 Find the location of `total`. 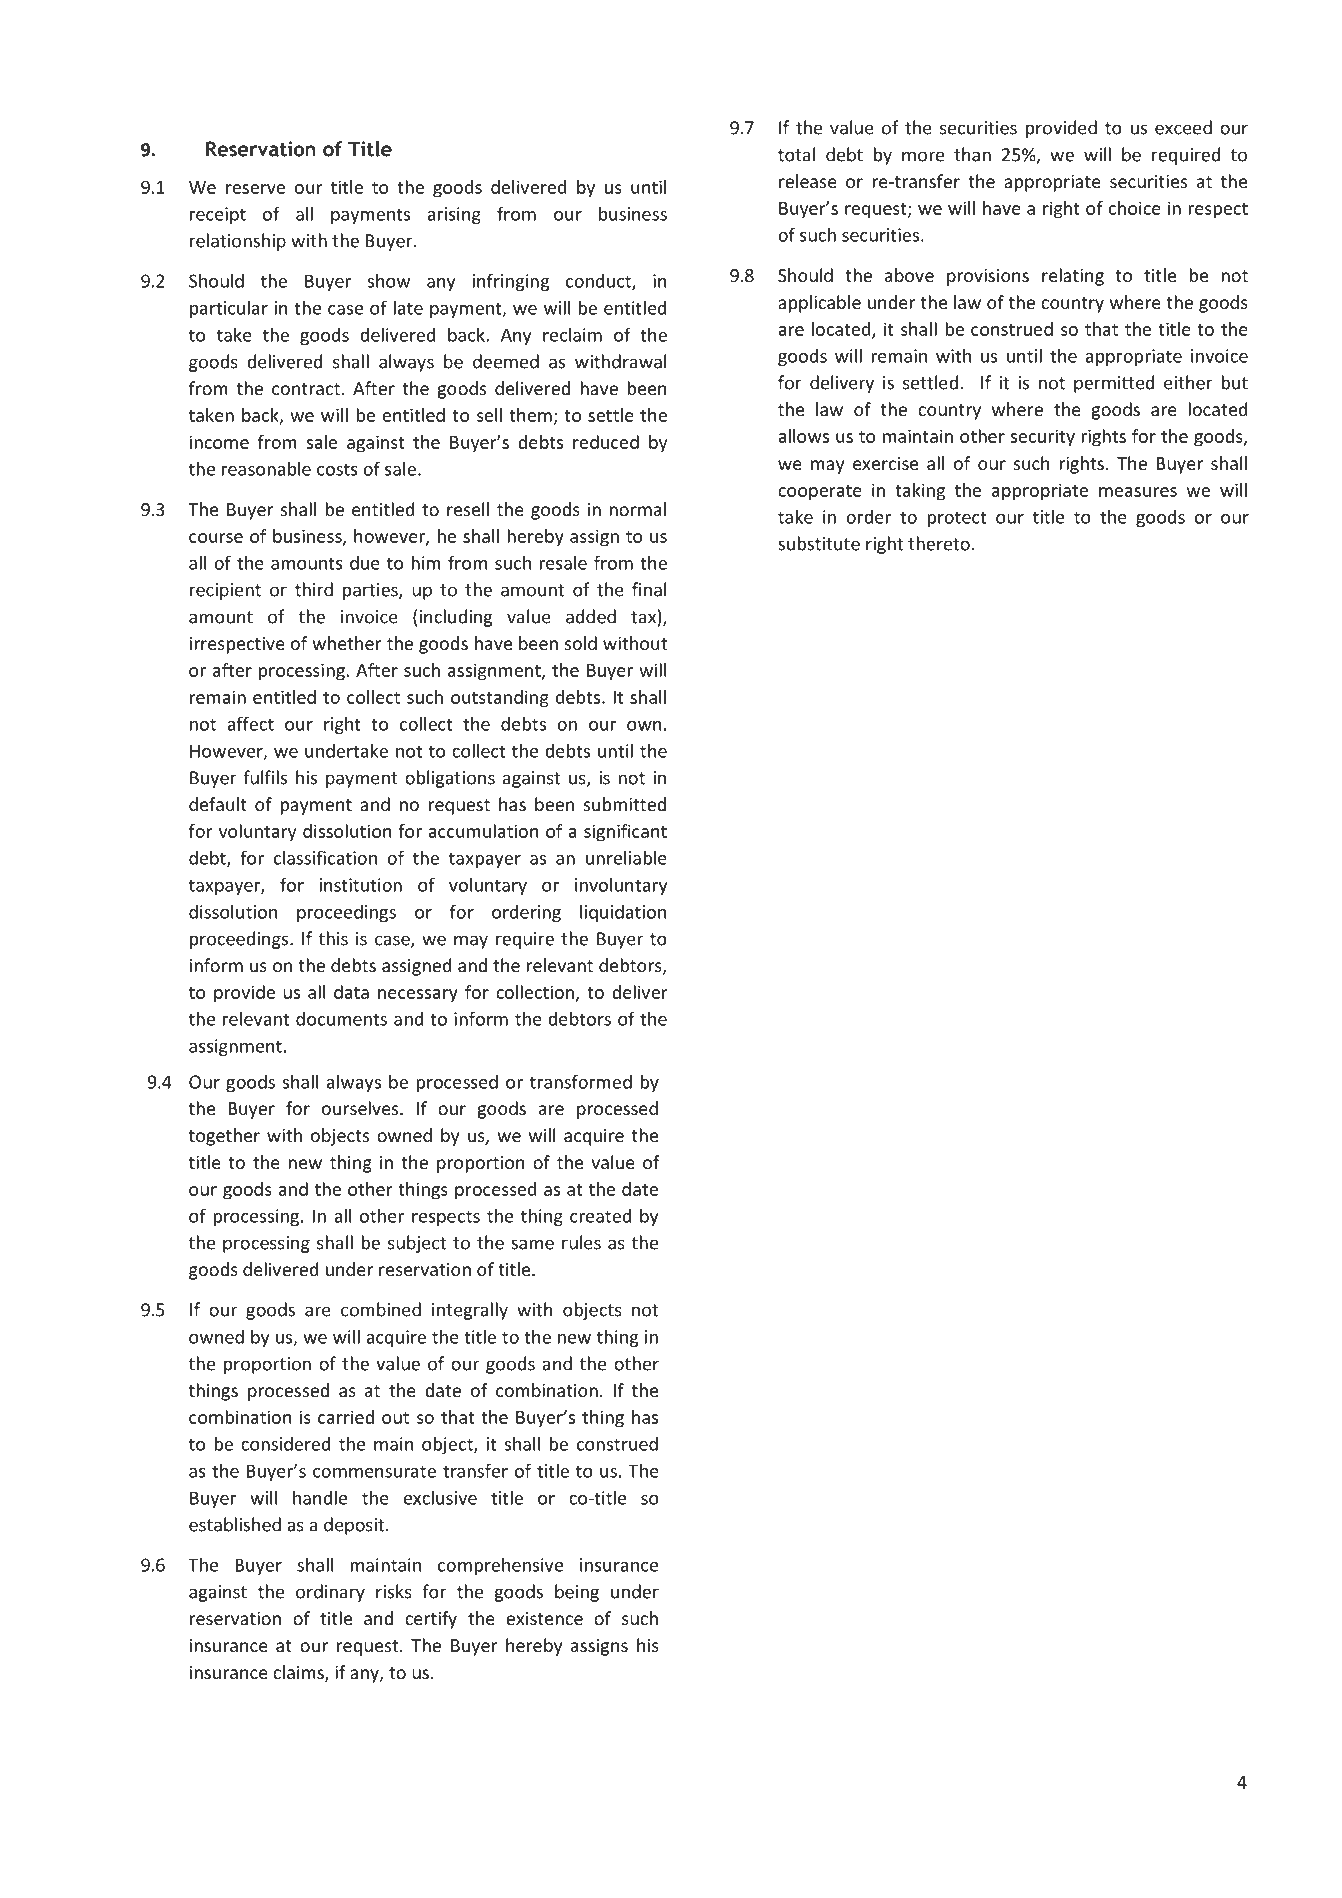

total is located at coordinates (796, 154).
